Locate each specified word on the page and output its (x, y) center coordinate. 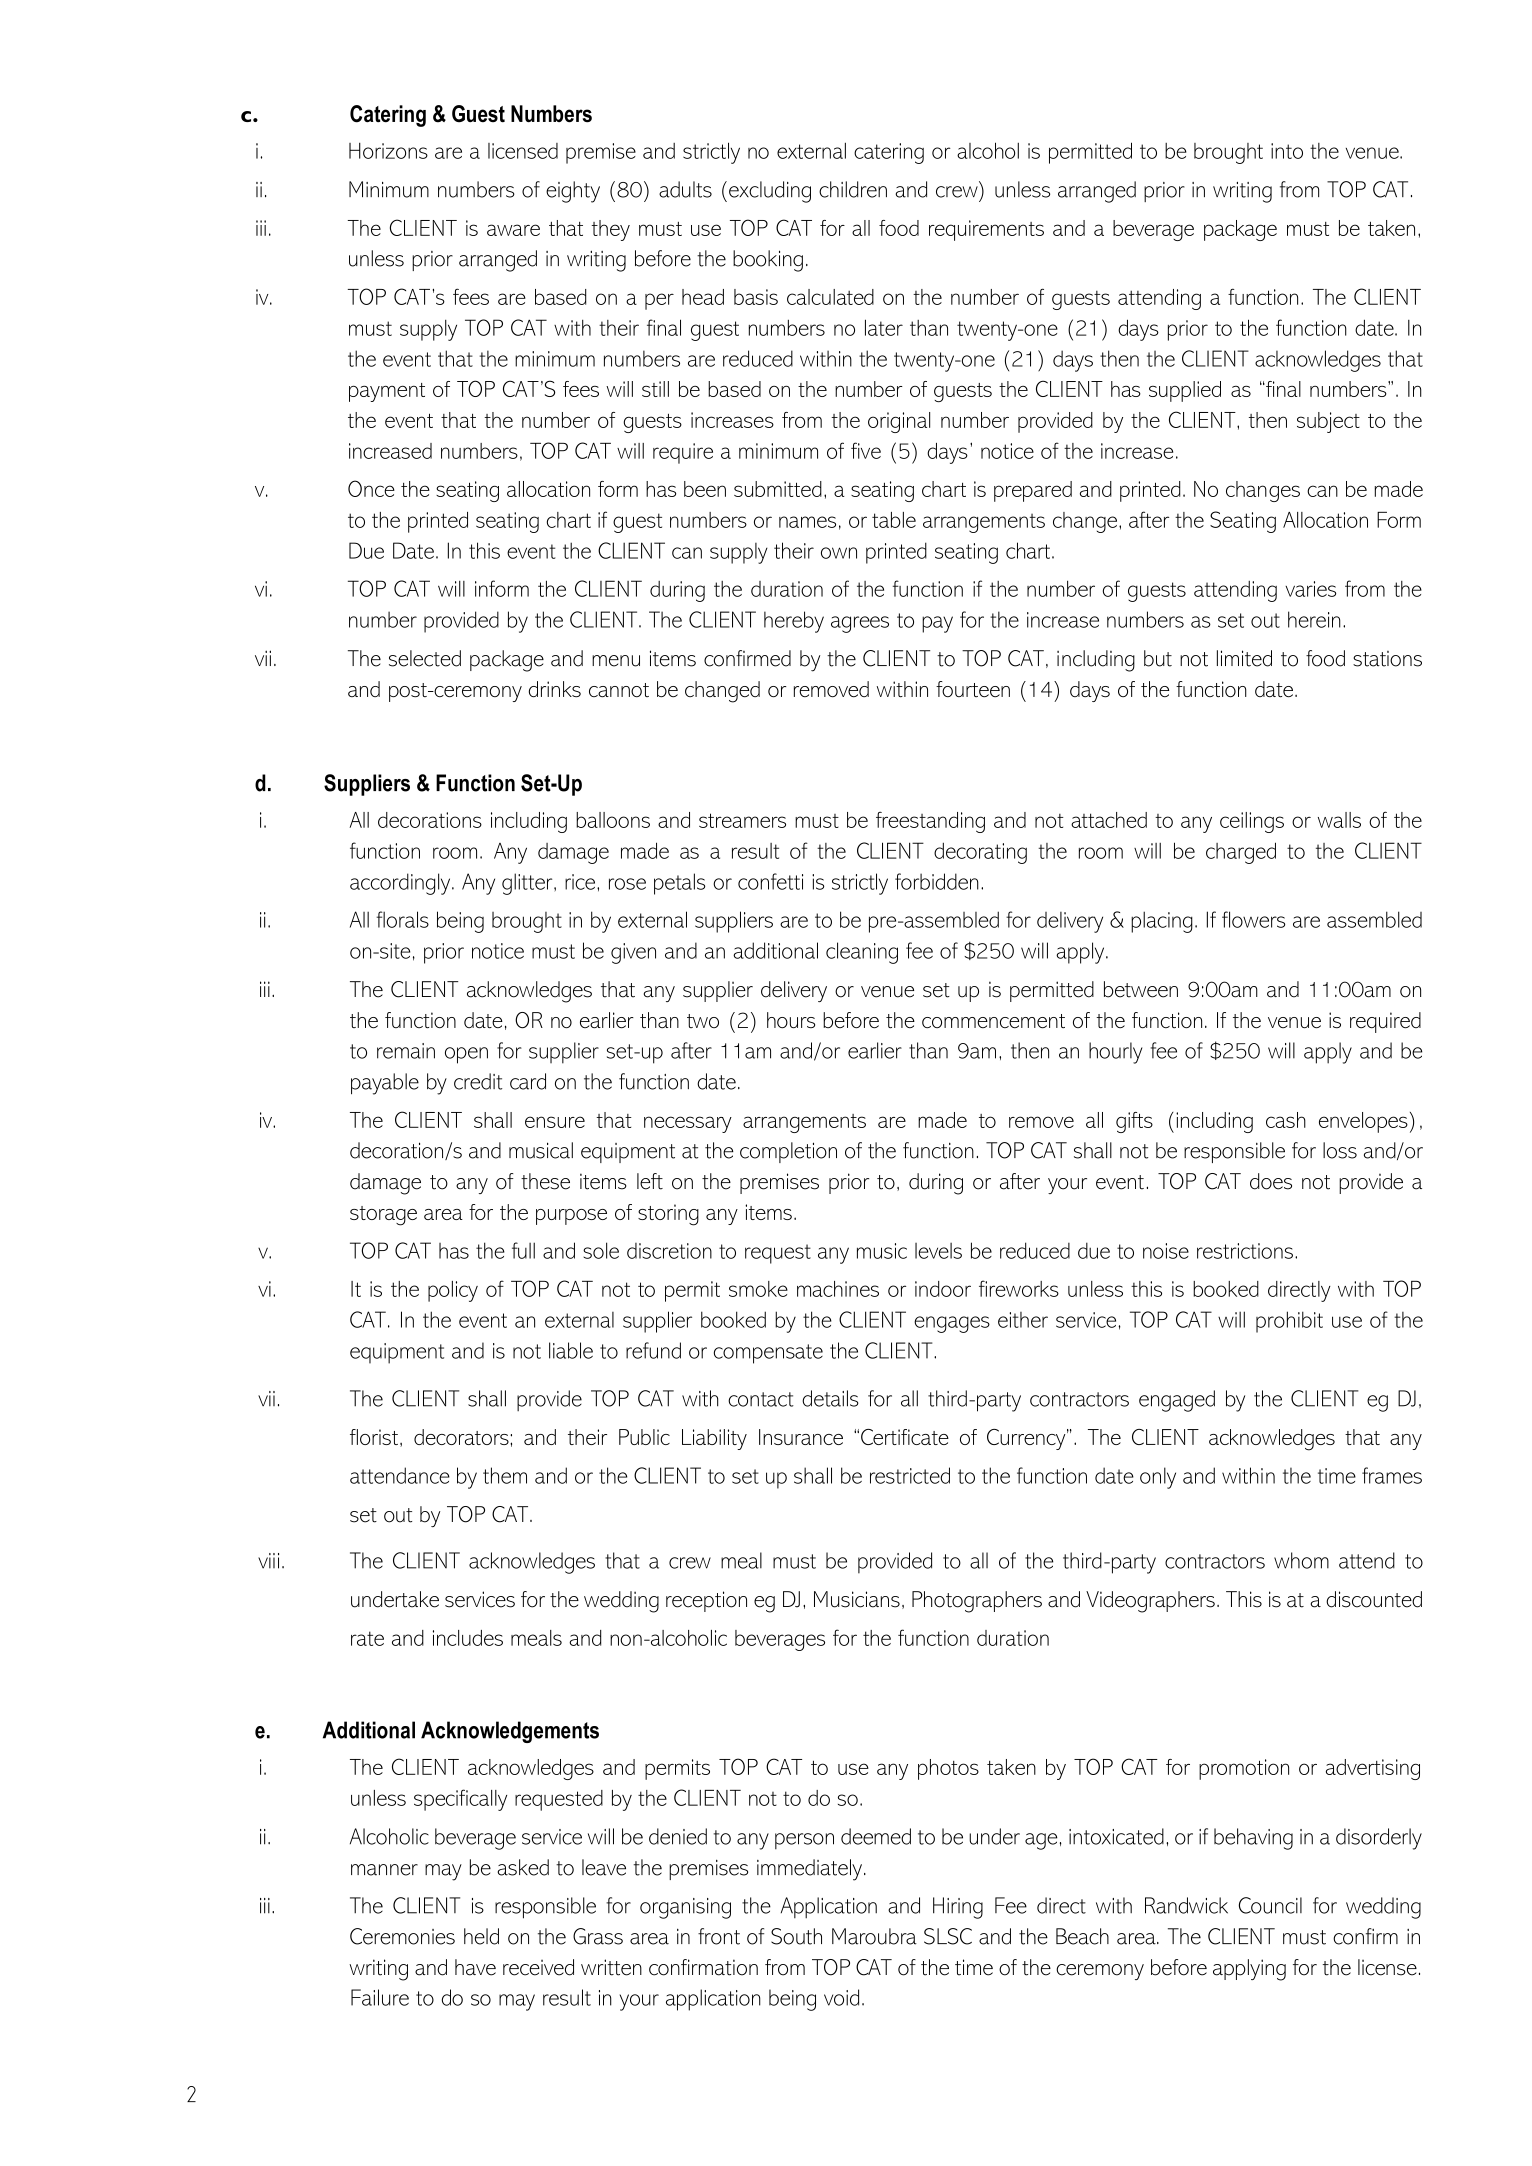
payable (385, 1084)
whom (1301, 1560)
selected (425, 658)
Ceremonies (402, 1936)
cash (1286, 1120)
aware (513, 230)
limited (1244, 658)
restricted (910, 1475)
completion (788, 1152)
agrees (860, 624)
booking (768, 261)
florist (374, 1437)
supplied (1185, 391)
